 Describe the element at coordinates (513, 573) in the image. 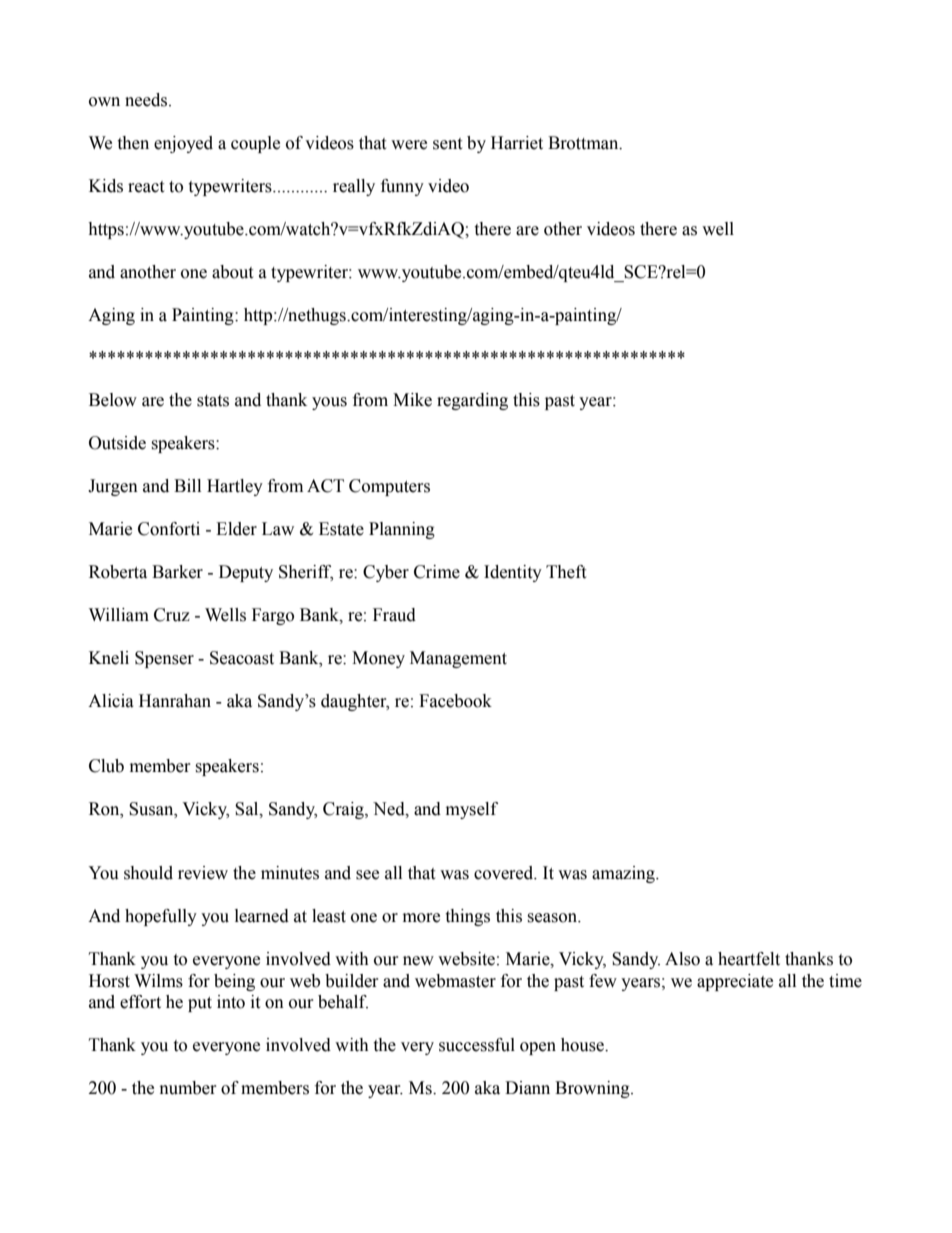

I see `Identity` at that location.
